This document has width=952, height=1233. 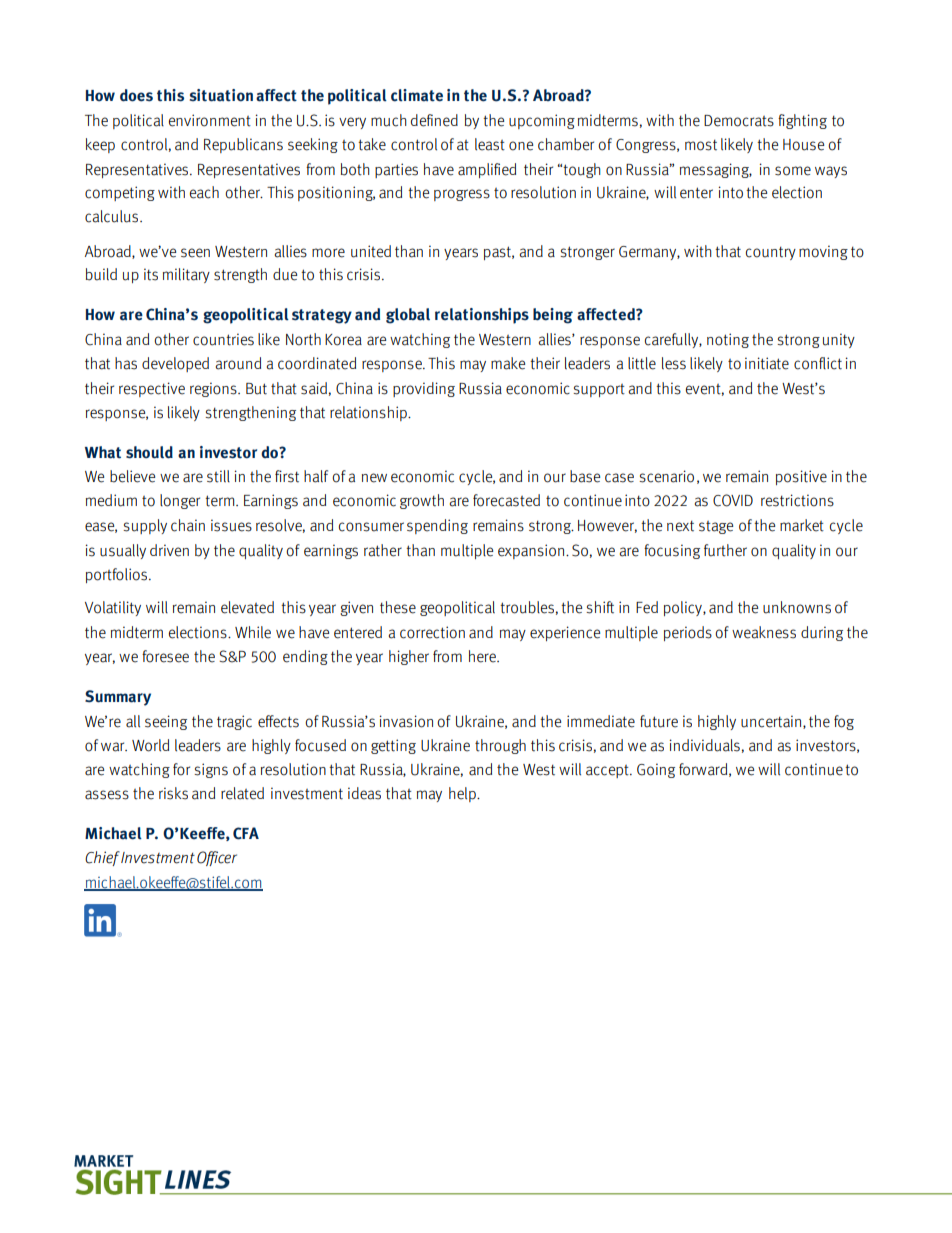 I want to click on Going, so click(x=656, y=770).
